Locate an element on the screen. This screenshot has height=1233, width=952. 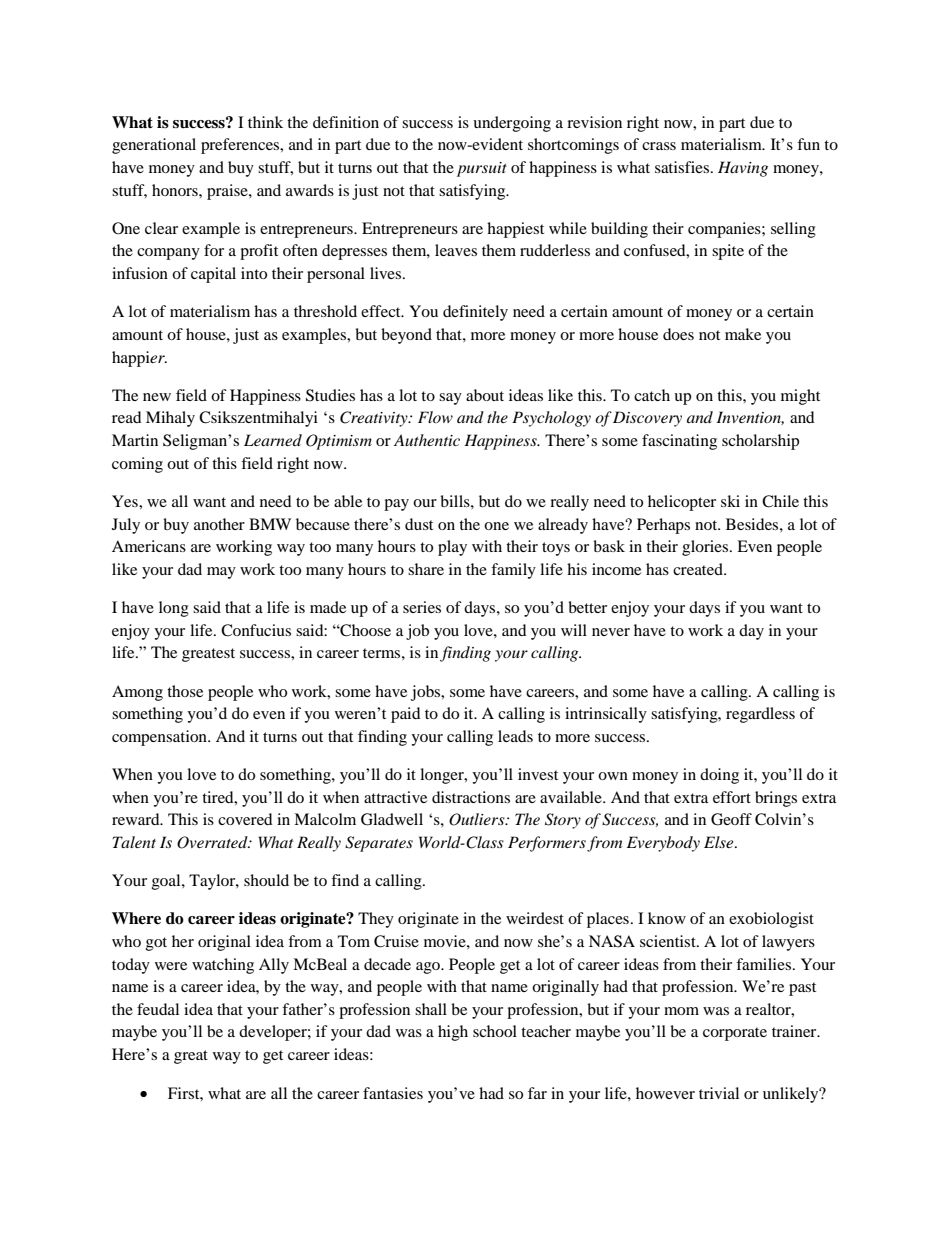
Having is located at coordinates (743, 169).
